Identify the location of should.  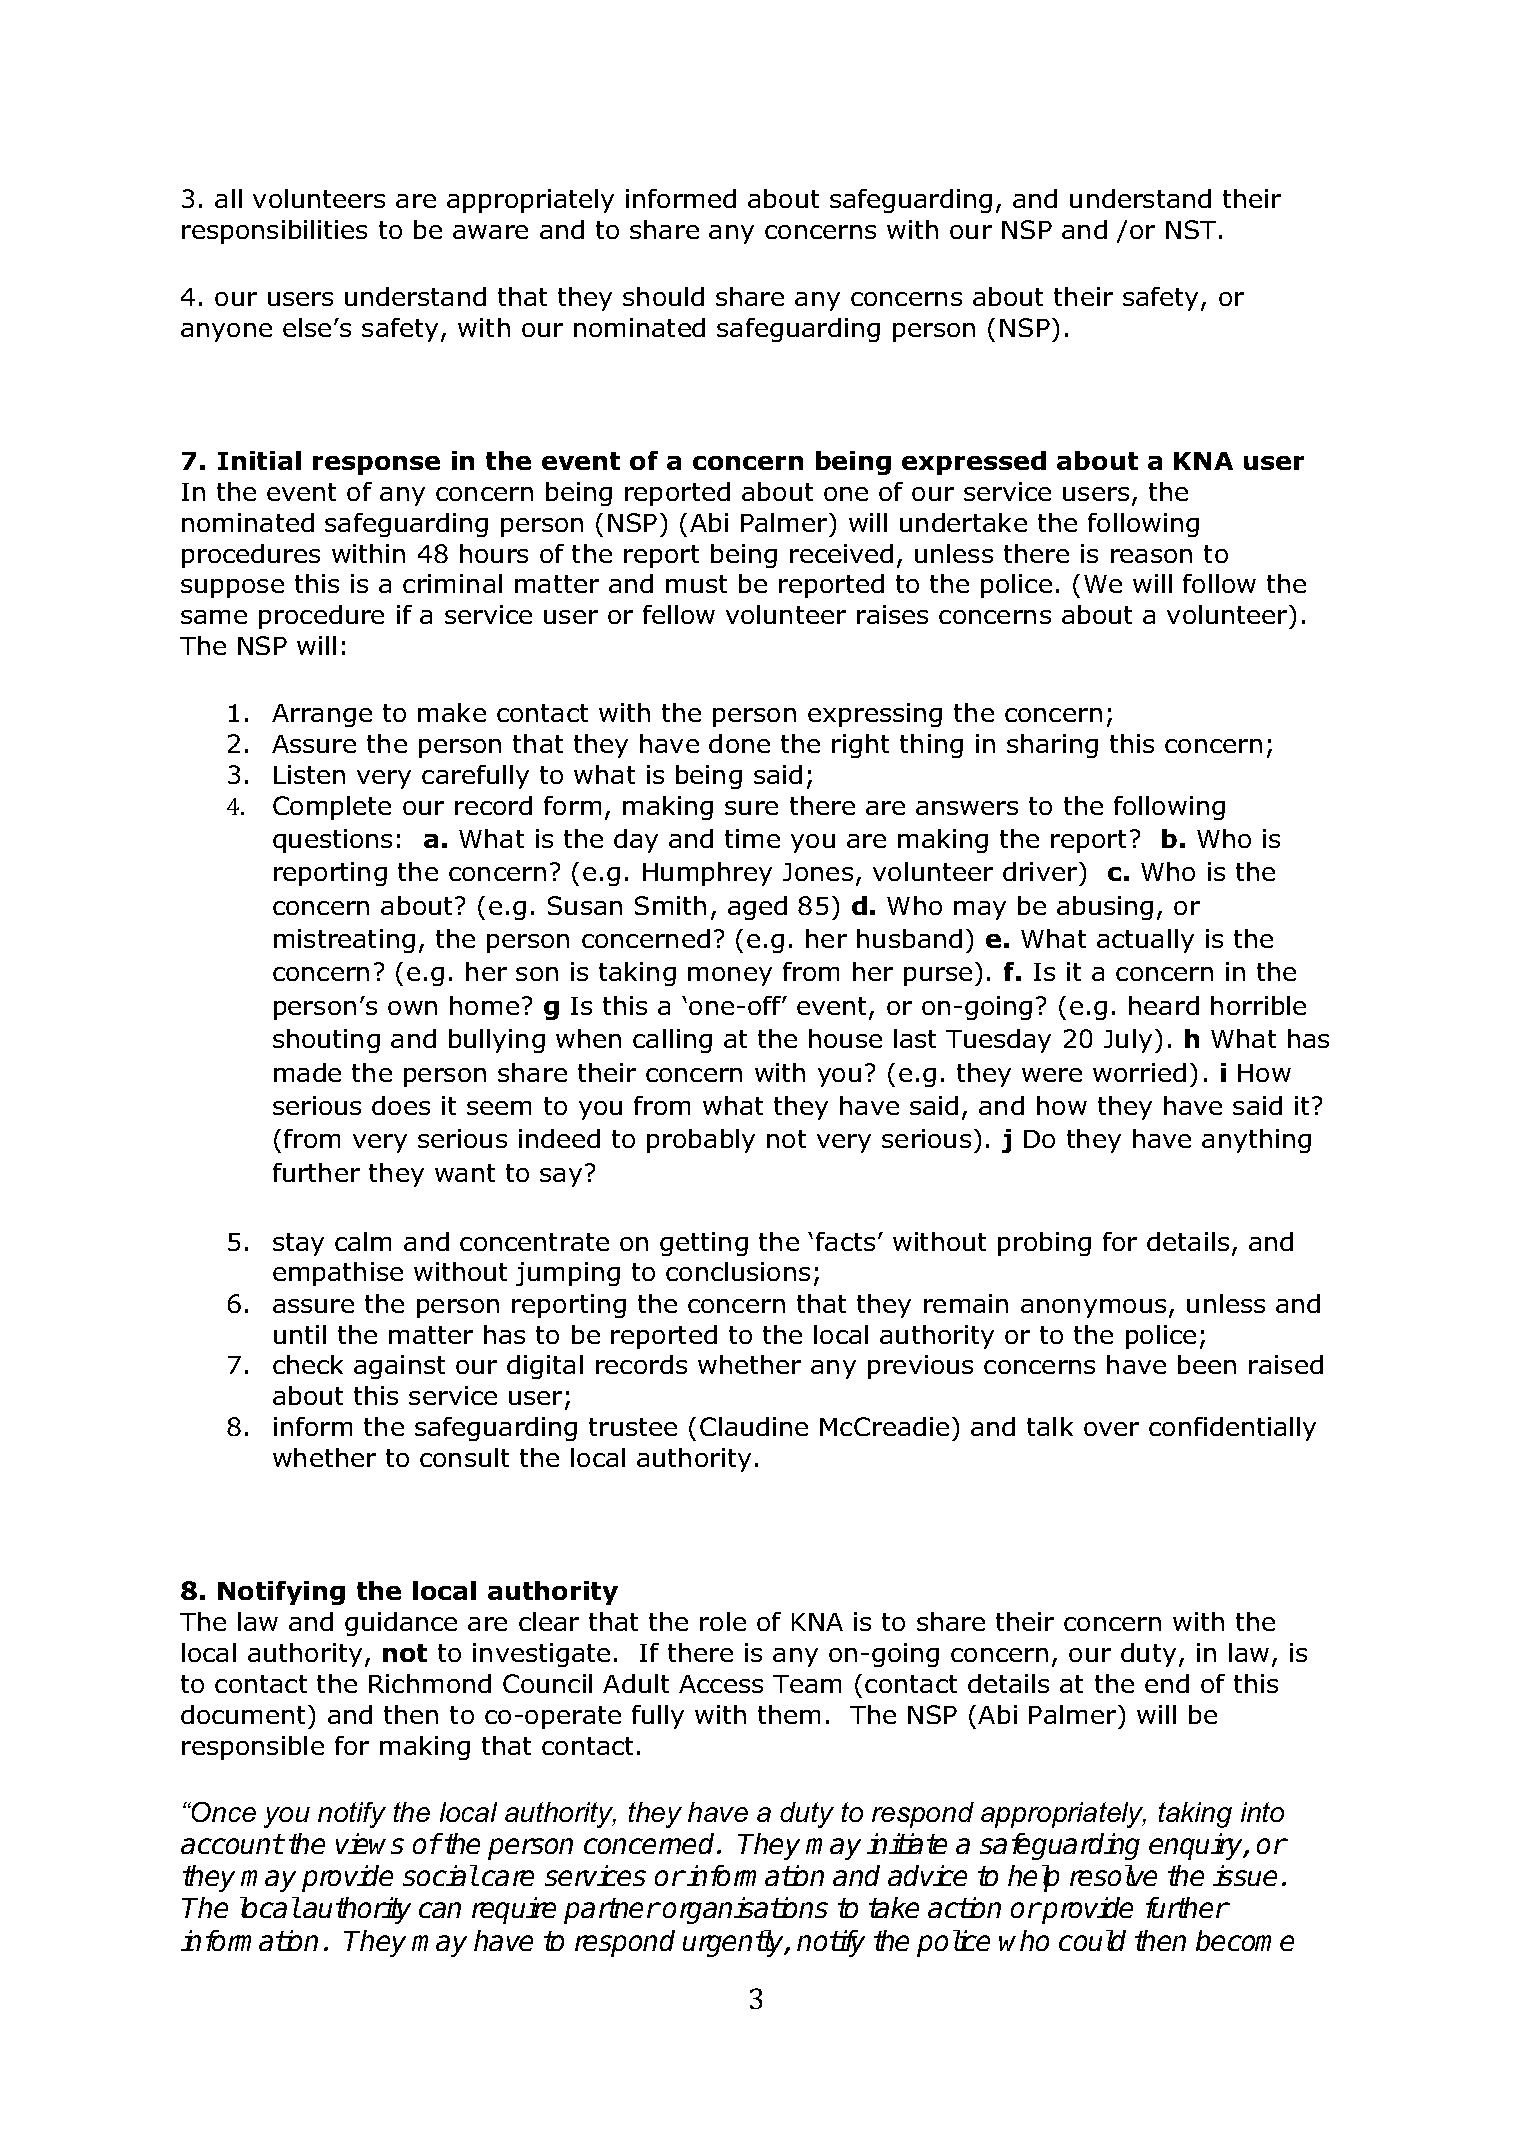
(663, 296).
